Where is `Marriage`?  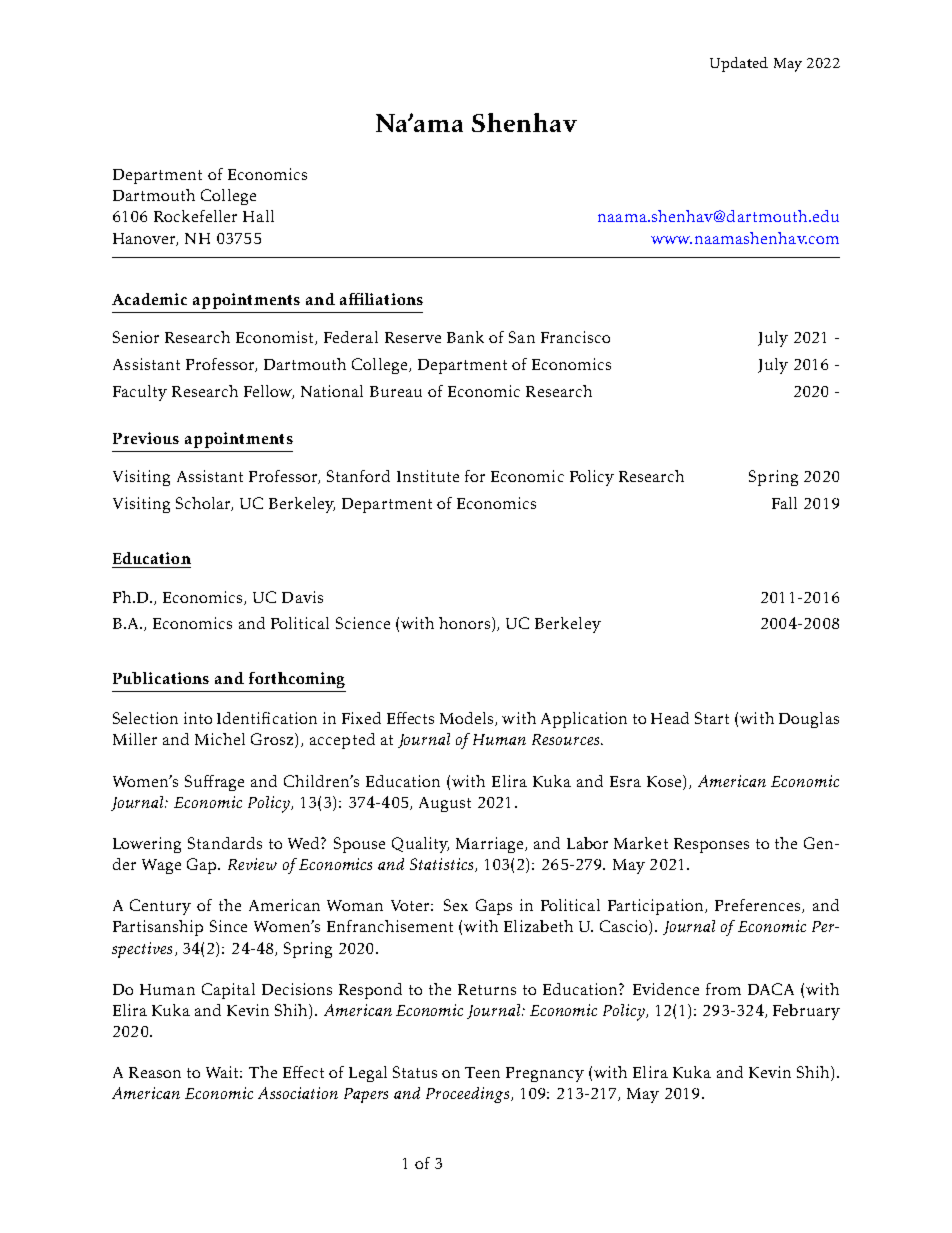 Marriage is located at coordinates (489, 845).
